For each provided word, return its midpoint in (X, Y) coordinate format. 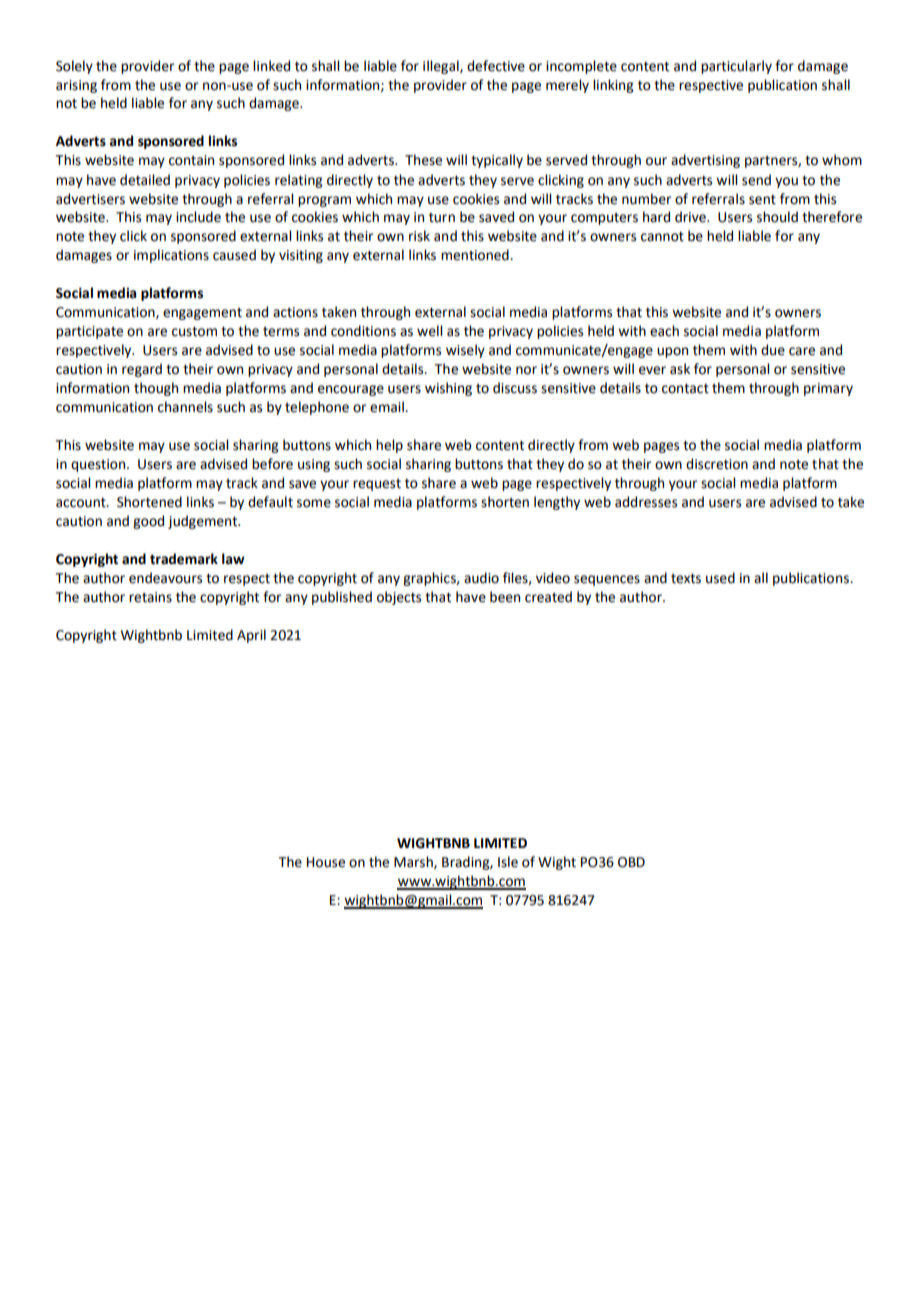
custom (194, 332)
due (773, 350)
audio (481, 578)
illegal (442, 67)
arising (76, 86)
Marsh (414, 862)
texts (686, 579)
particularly (736, 67)
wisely (465, 351)
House (326, 862)
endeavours (165, 578)
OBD (631, 862)
